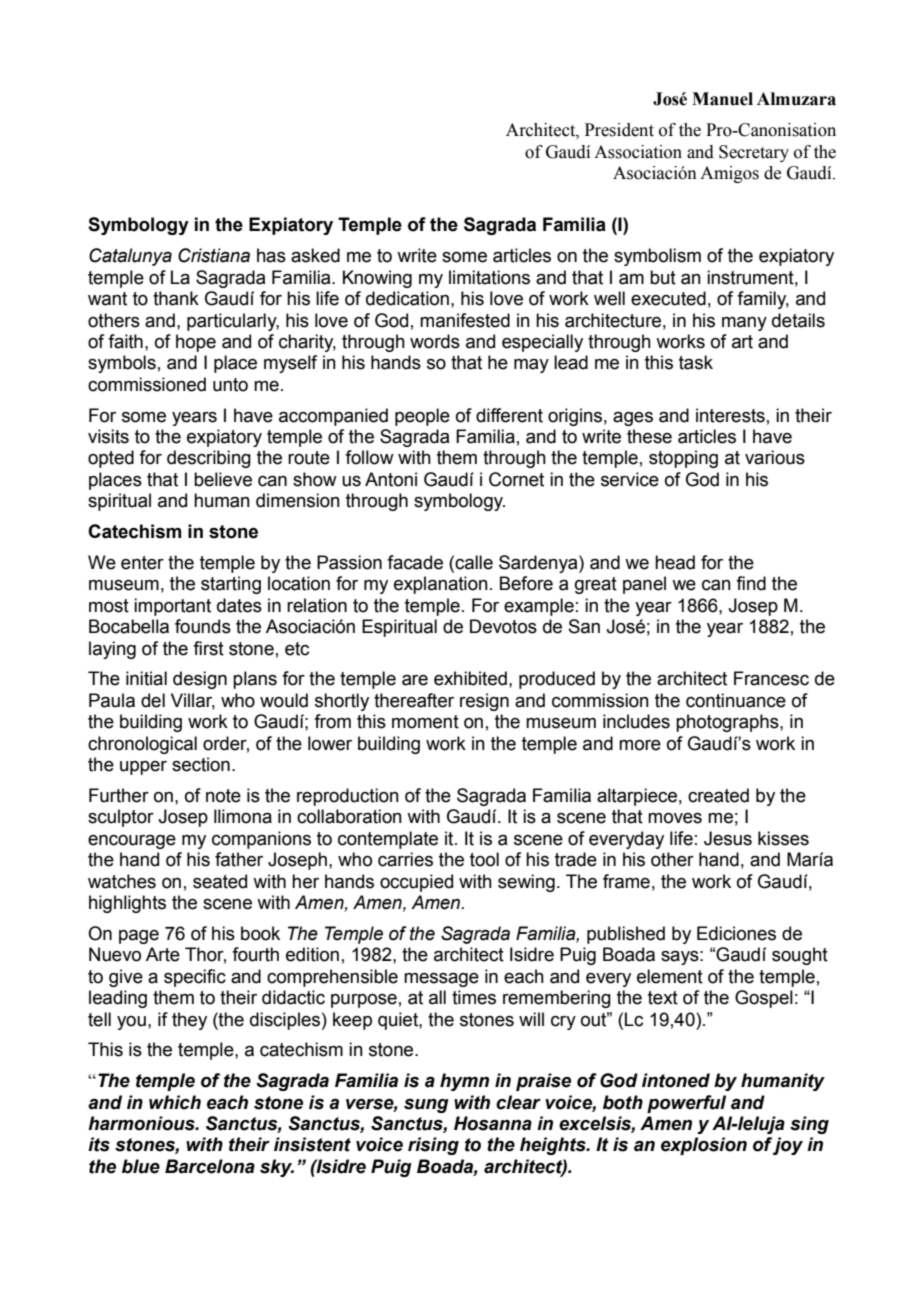 This screenshot has height=1308, width=924. I want to click on people, so click(422, 417).
